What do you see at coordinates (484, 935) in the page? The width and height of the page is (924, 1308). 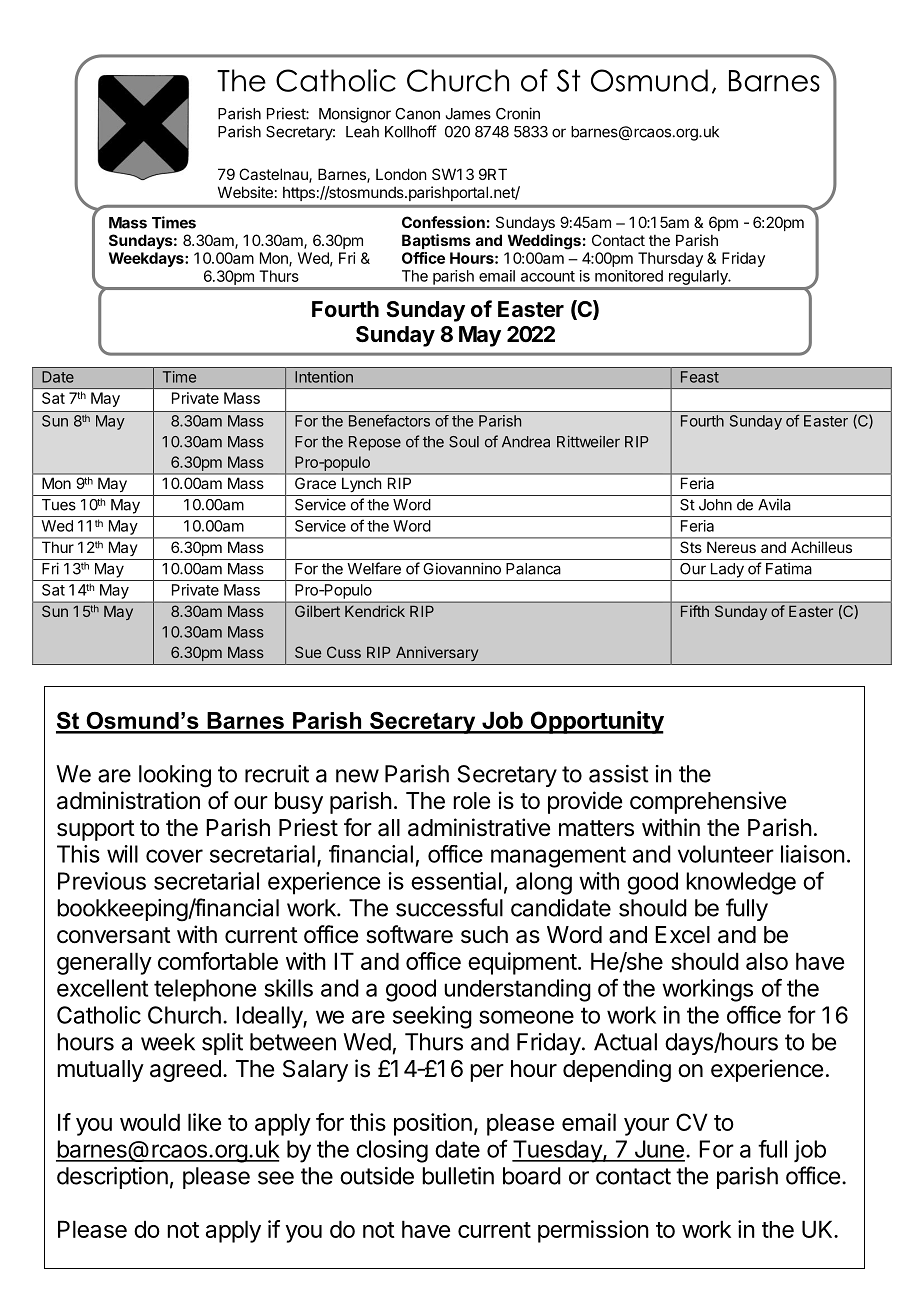 I see `such` at bounding box center [484, 935].
